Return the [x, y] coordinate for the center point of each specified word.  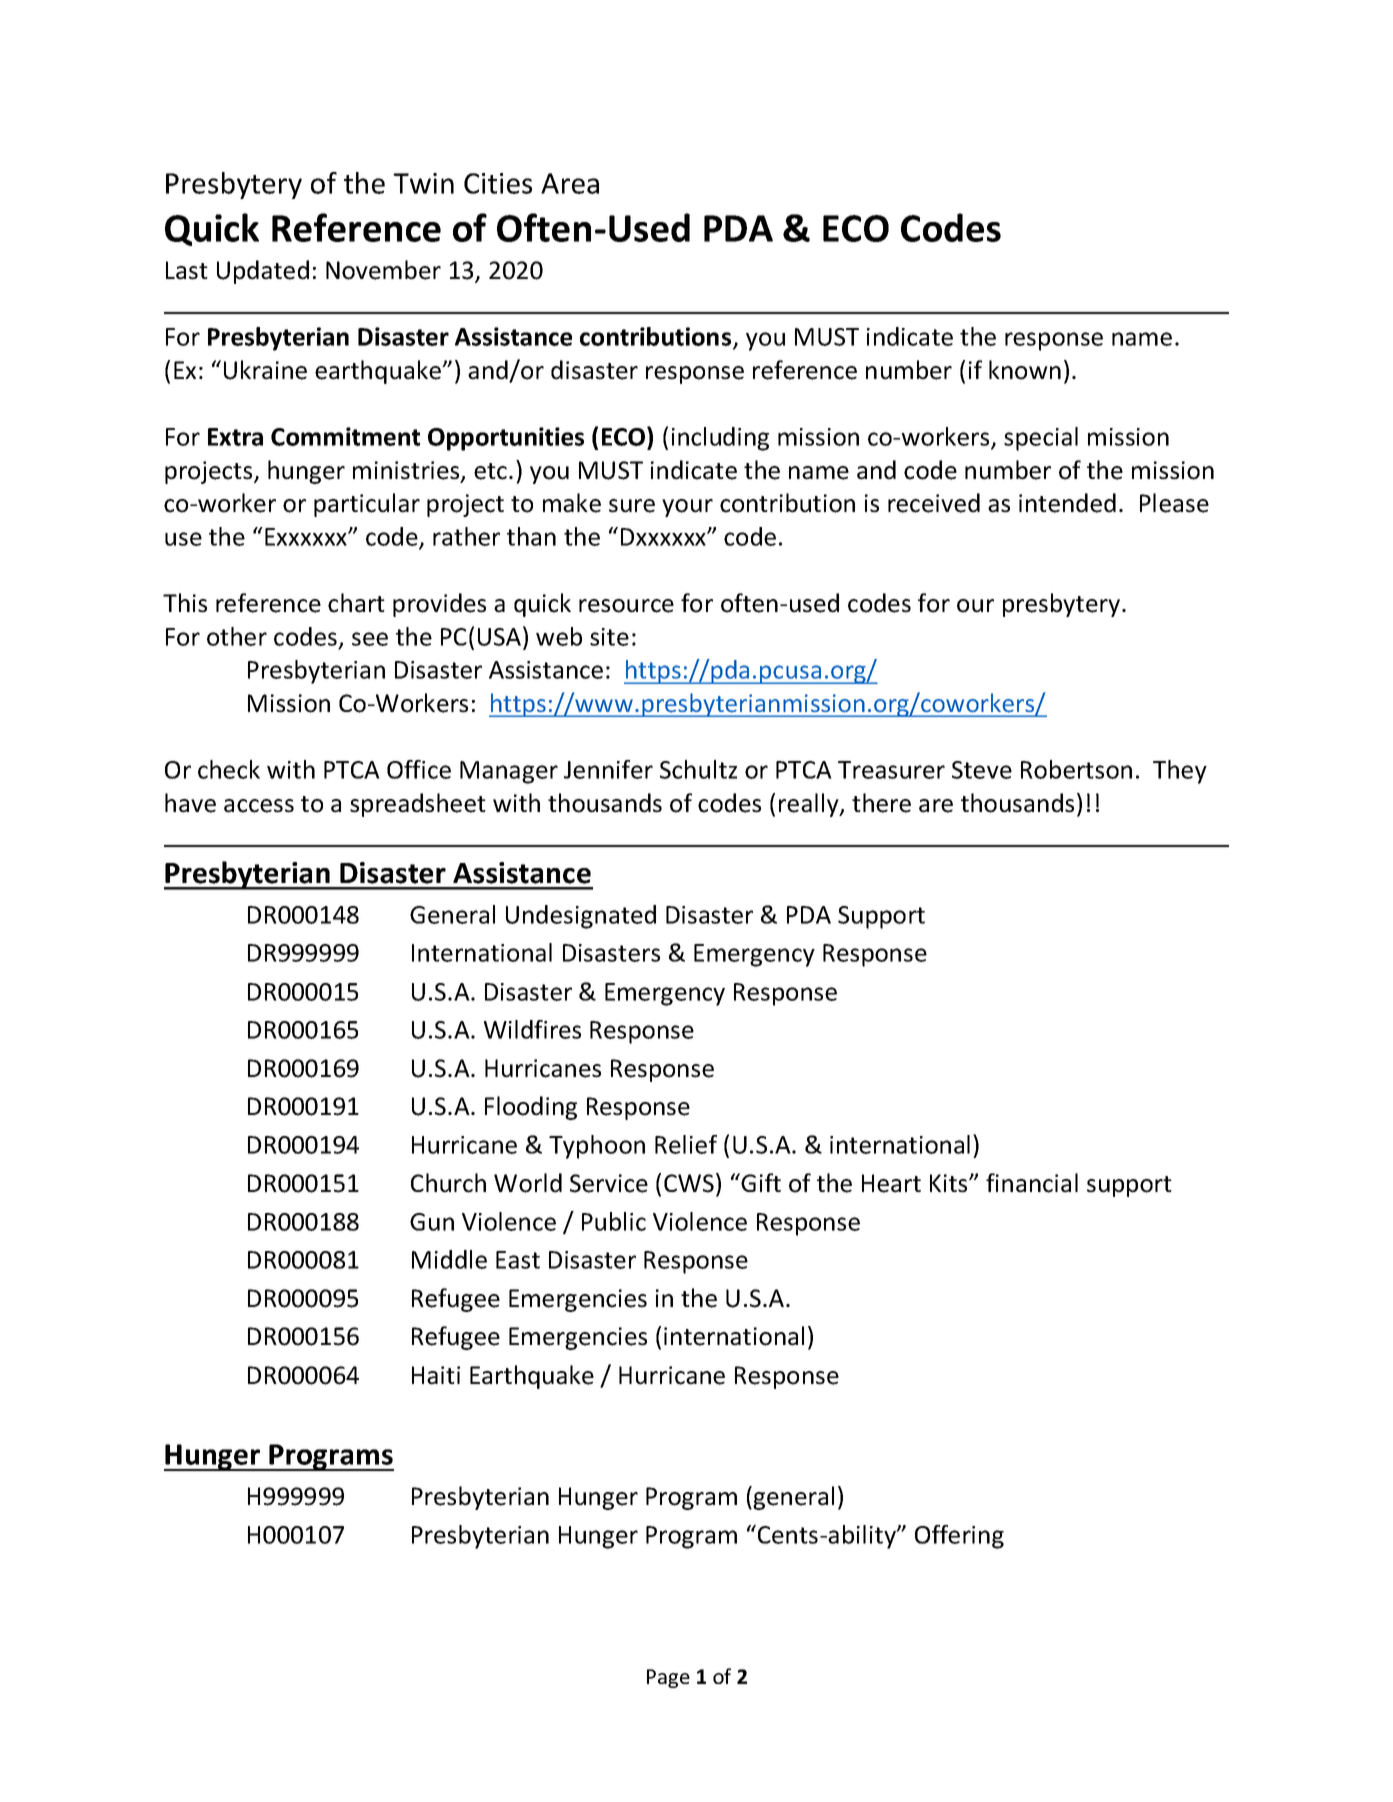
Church [448, 1183]
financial [1032, 1183]
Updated [263, 272]
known [1025, 370]
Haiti [436, 1375]
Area [570, 183]
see [370, 639]
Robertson [1076, 769]
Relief [686, 1144]
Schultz [698, 769]
